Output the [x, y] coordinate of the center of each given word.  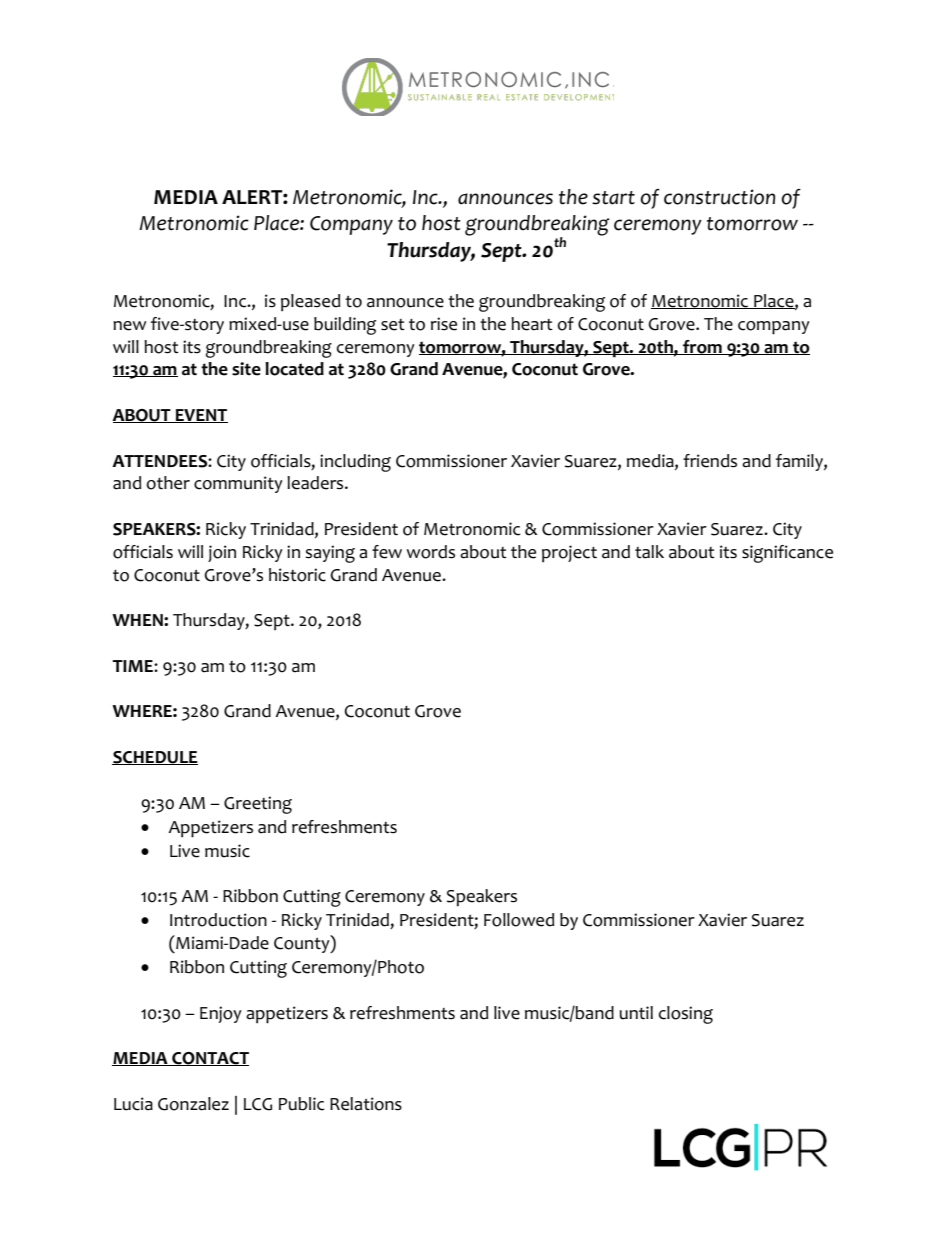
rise [444, 324]
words [430, 552]
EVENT [201, 416]
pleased [310, 302]
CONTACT [209, 1059]
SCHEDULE [155, 758]
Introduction [218, 920]
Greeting [258, 805]
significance [787, 554]
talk [649, 552]
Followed [519, 920]
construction [719, 197]
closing [686, 1015]
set [393, 325]
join [222, 553]
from [702, 347]
